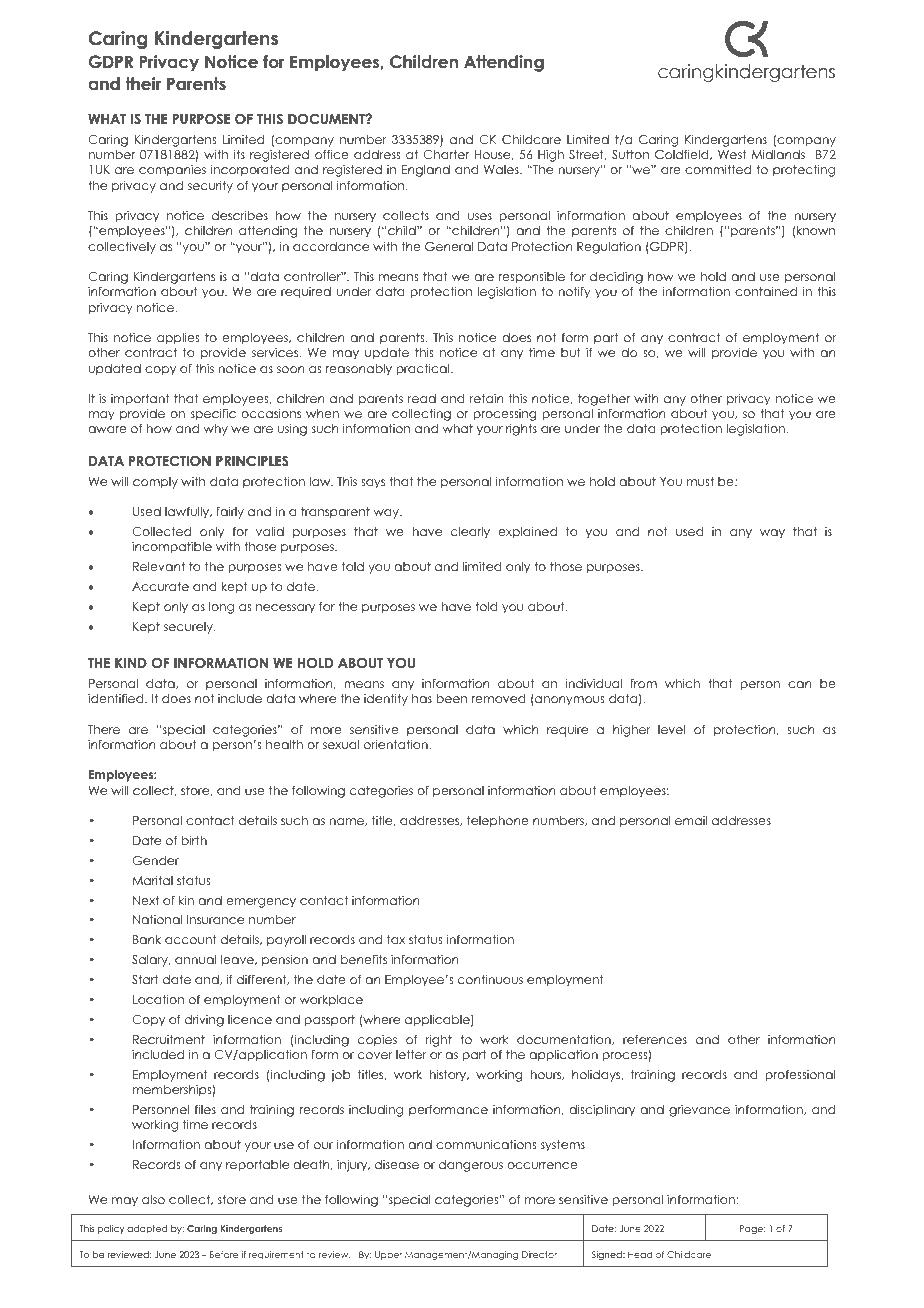 The height and width of the screenshot is (1308, 924). What do you see at coordinates (799, 684) in the screenshot?
I see `can` at bounding box center [799, 684].
